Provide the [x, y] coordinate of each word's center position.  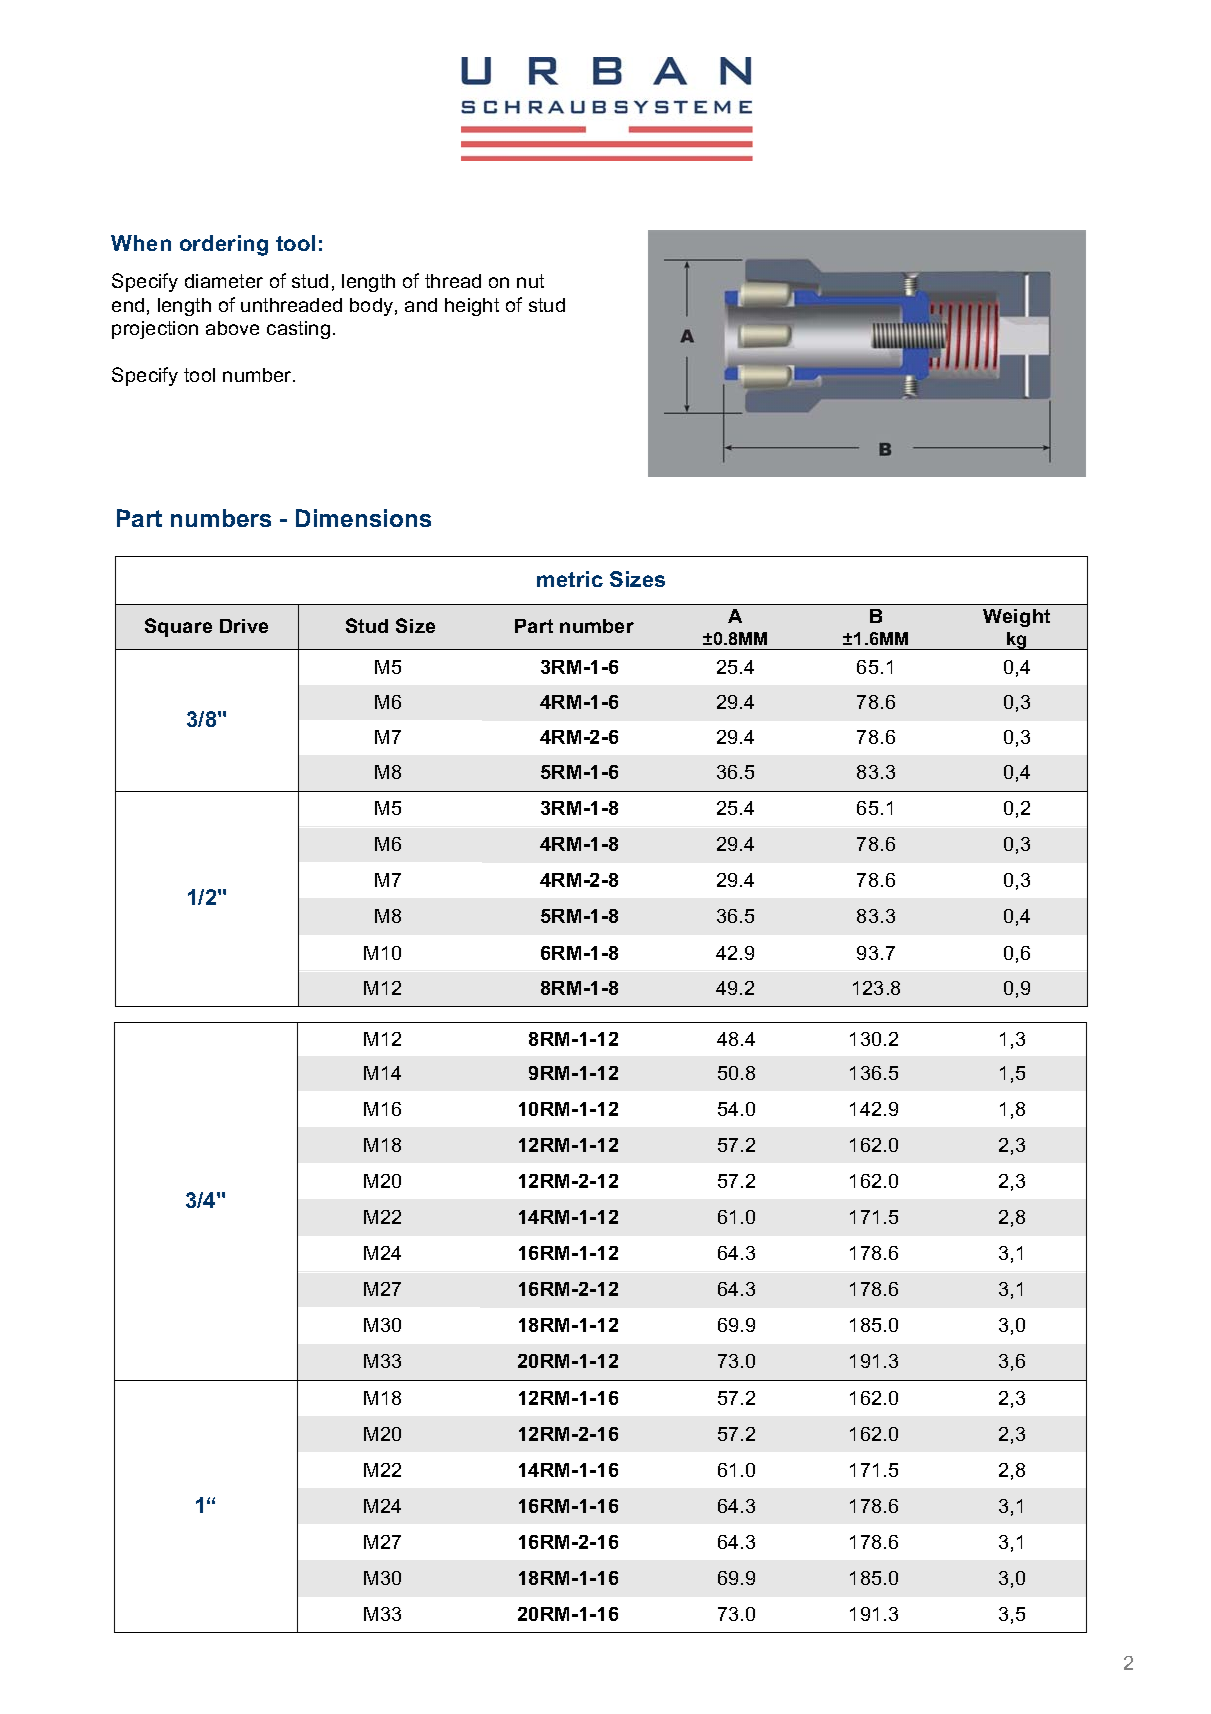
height [472, 307]
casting [298, 330]
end [128, 305]
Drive [244, 626]
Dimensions [363, 518]
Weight [1016, 618]
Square [178, 627]
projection [155, 330]
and [421, 305]
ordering [224, 245]
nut [530, 281]
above [232, 328]
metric [570, 579]
